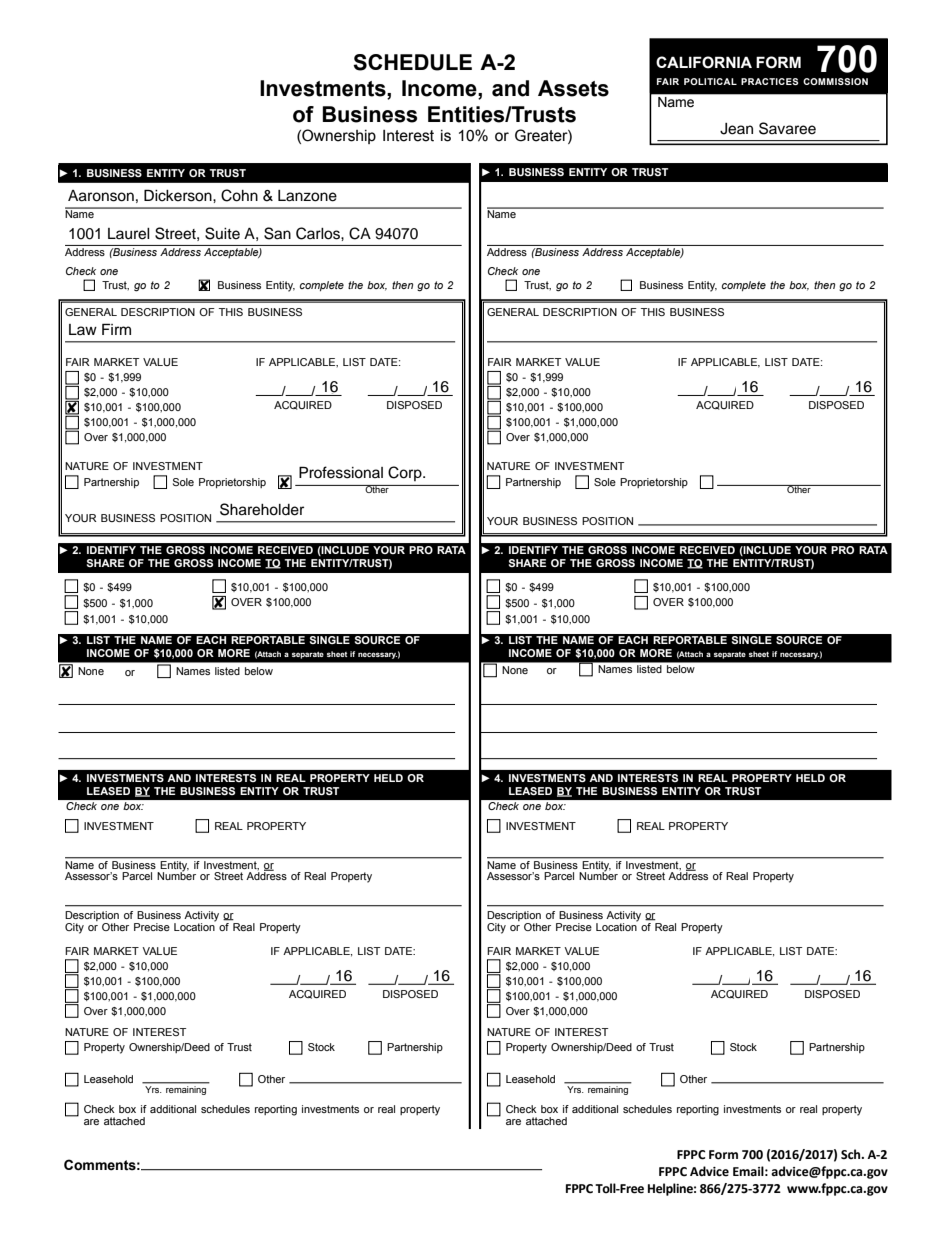 The image size is (952, 1233). I want to click on Corp, so click(406, 473).
